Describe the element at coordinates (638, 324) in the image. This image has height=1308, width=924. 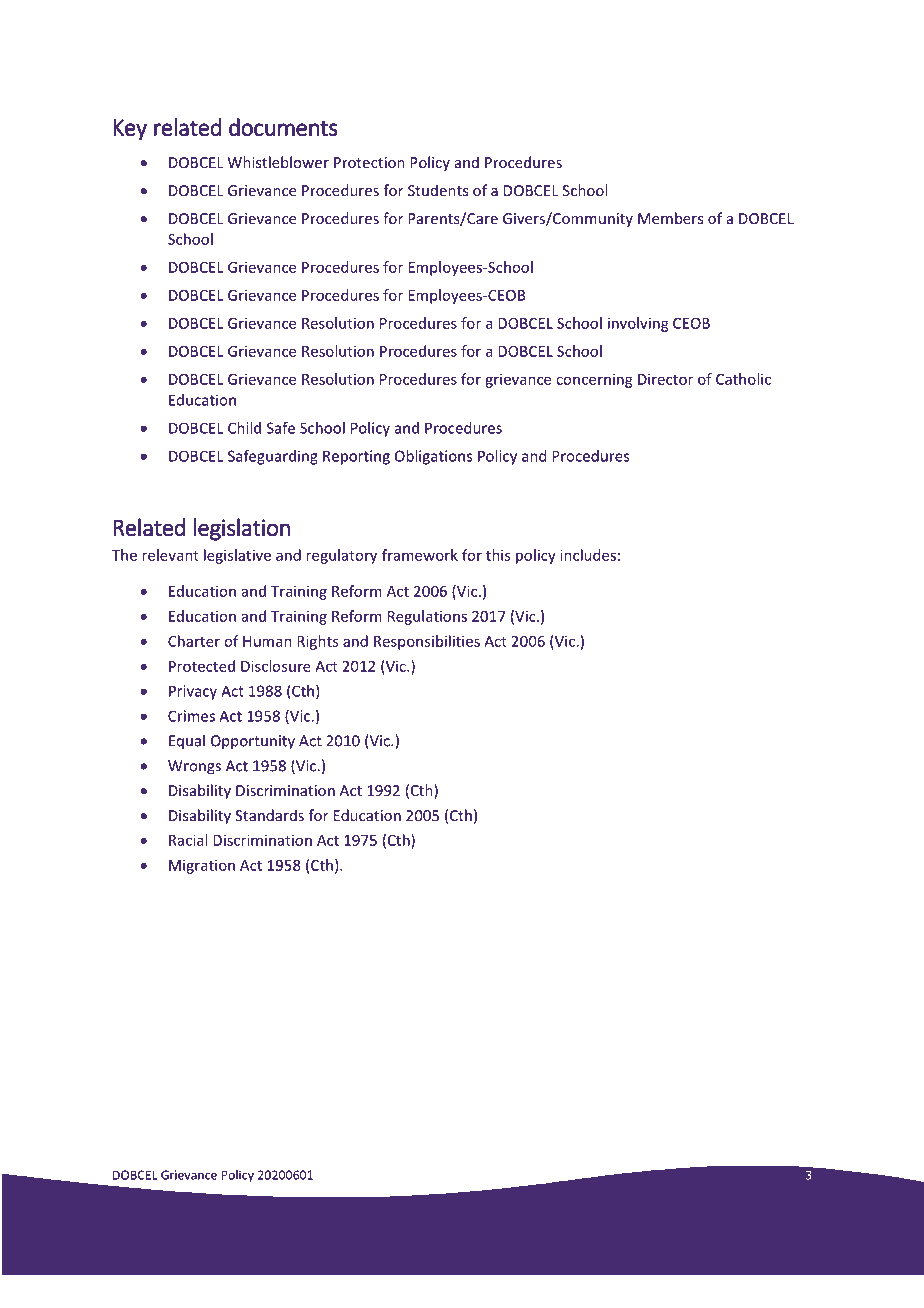
I see `involving` at that location.
